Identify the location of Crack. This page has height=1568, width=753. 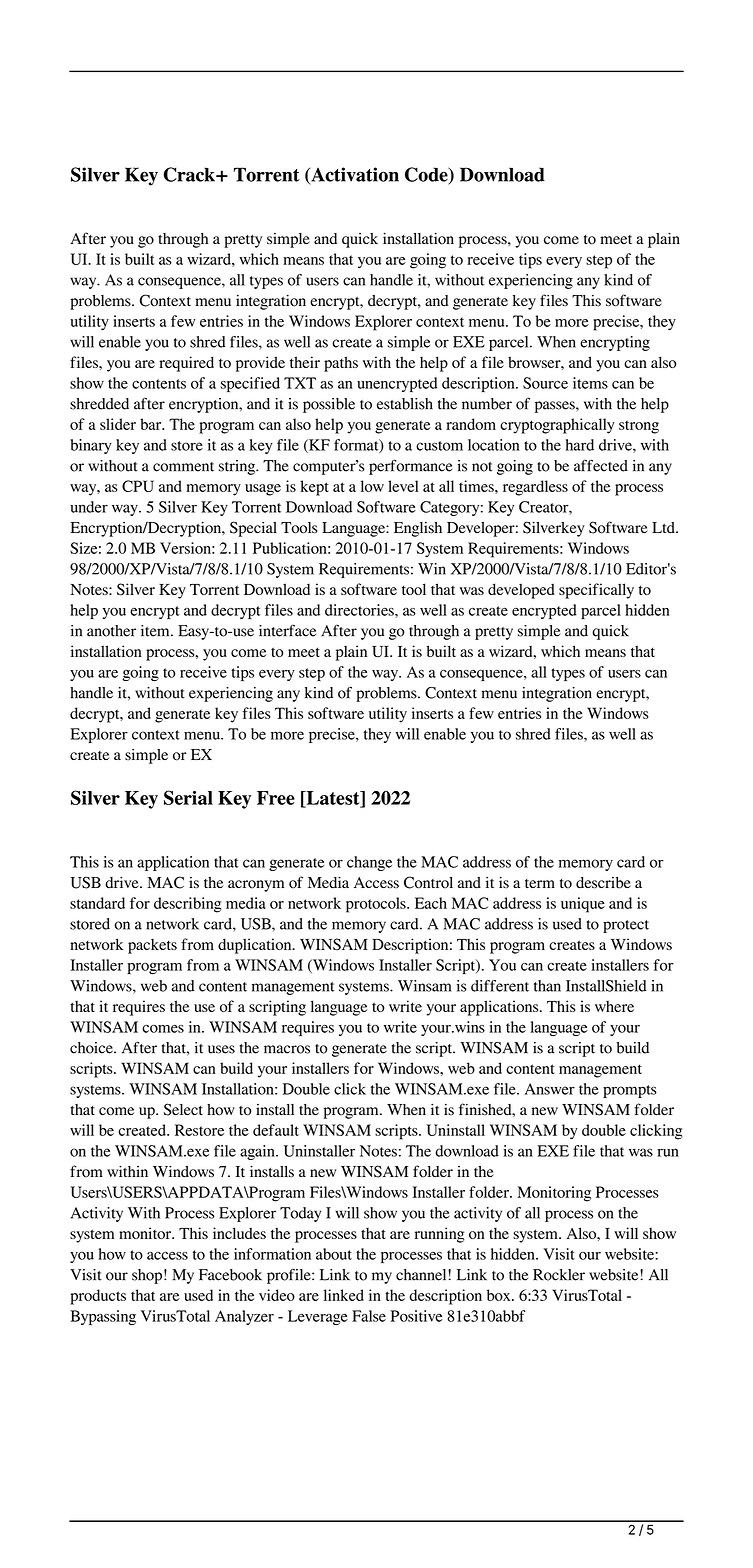
(190, 174).
